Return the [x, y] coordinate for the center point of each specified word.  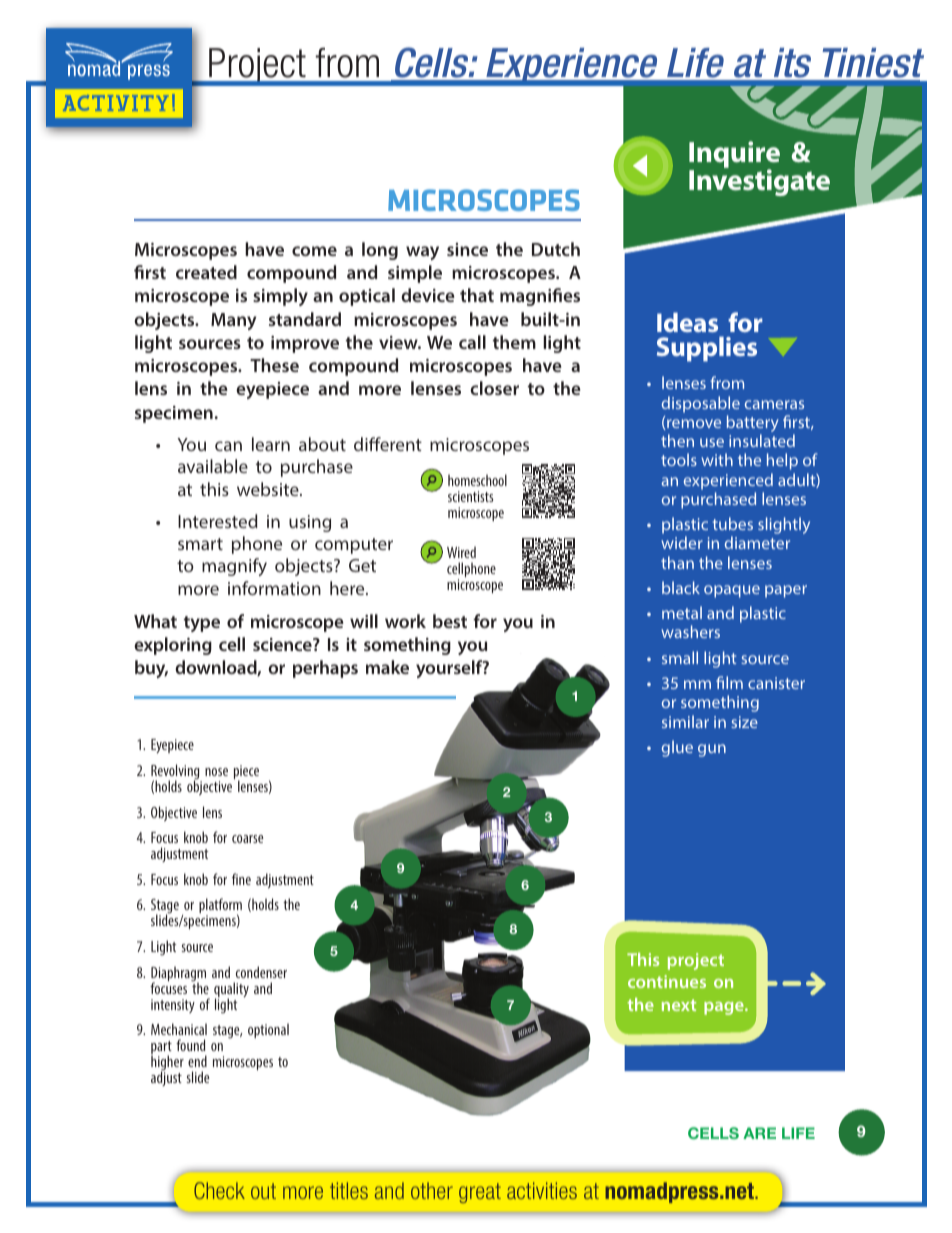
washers [690, 631]
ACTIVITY [115, 103]
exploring [173, 646]
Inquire [734, 156]
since [467, 249]
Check [219, 1190]
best [450, 621]
